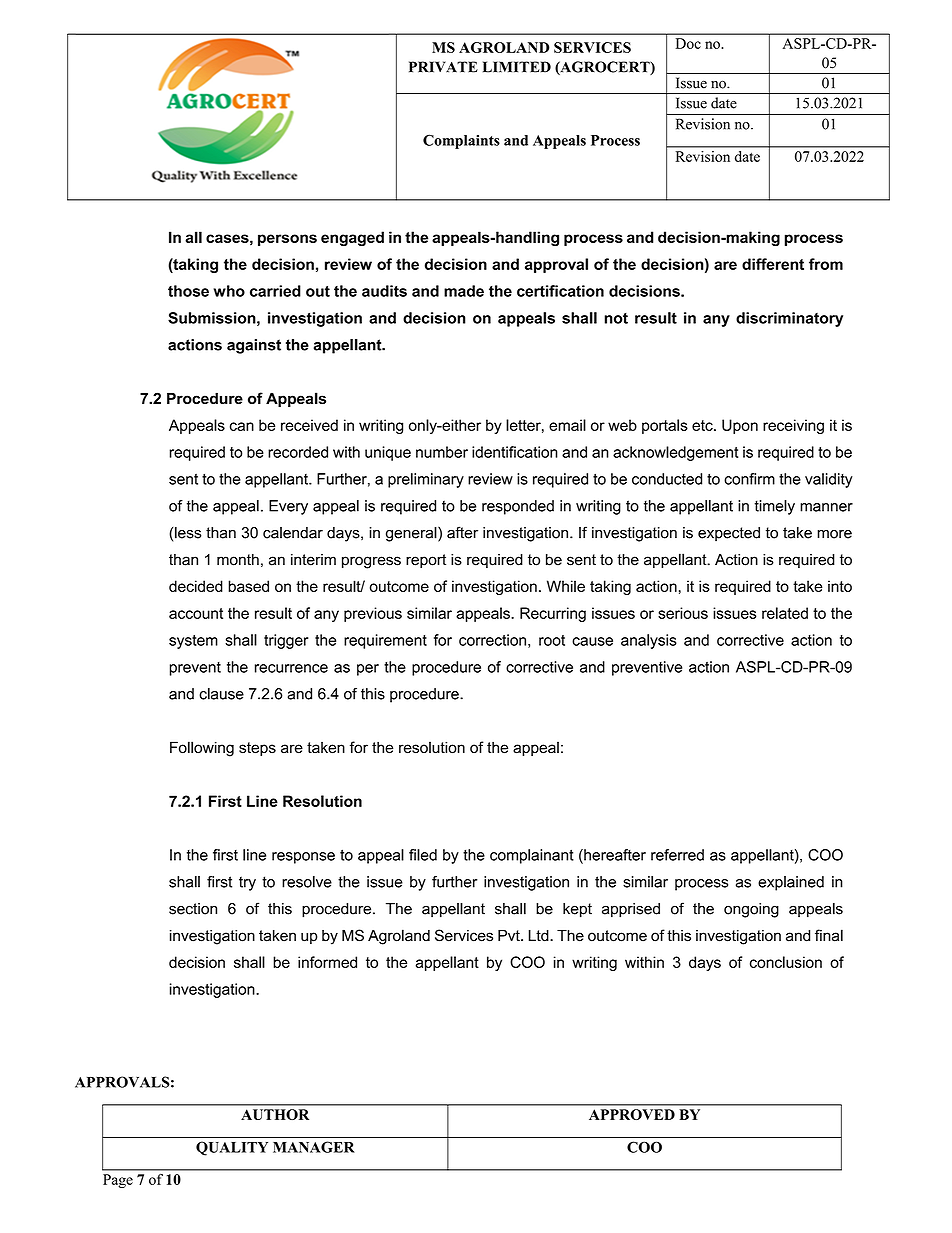 Image resolution: width=952 pixels, height=1233 pixels. What do you see at coordinates (443, 67) in the document?
I see `PRIVATE` at bounding box center [443, 67].
